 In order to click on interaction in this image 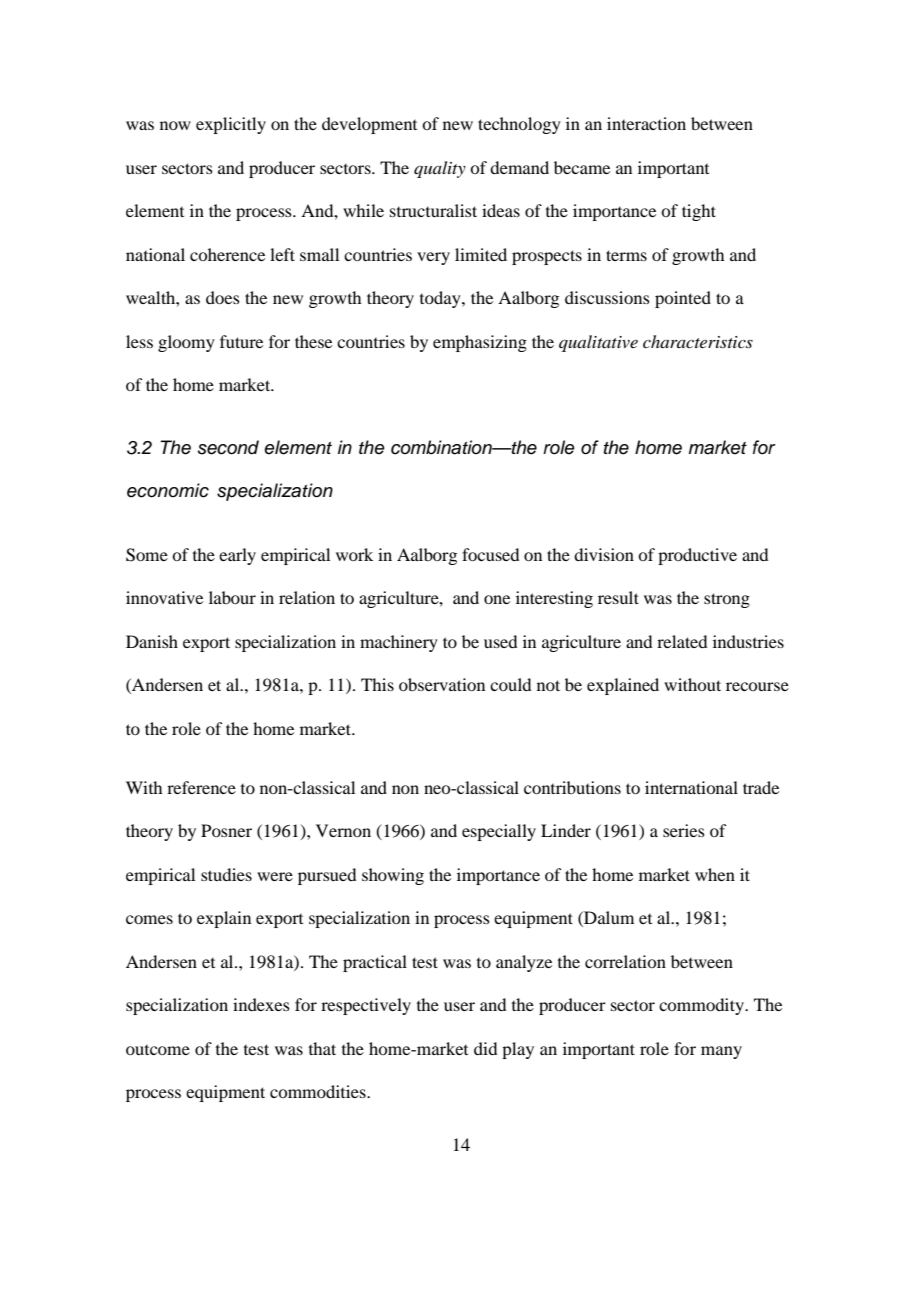, I will do `click(646, 123)`.
